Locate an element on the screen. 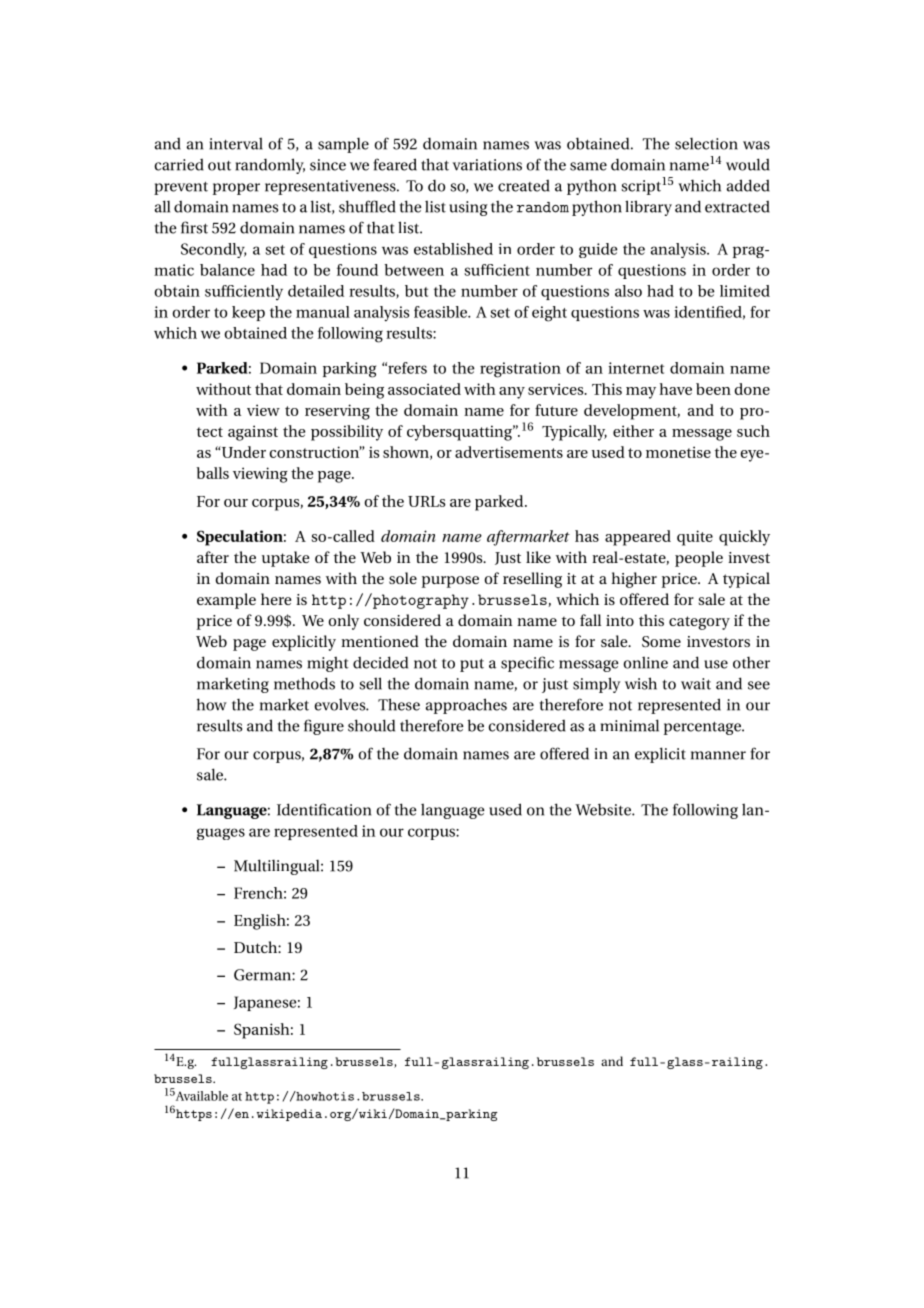 The height and width of the screenshot is (1308, 924). monetise is located at coordinates (678, 452).
